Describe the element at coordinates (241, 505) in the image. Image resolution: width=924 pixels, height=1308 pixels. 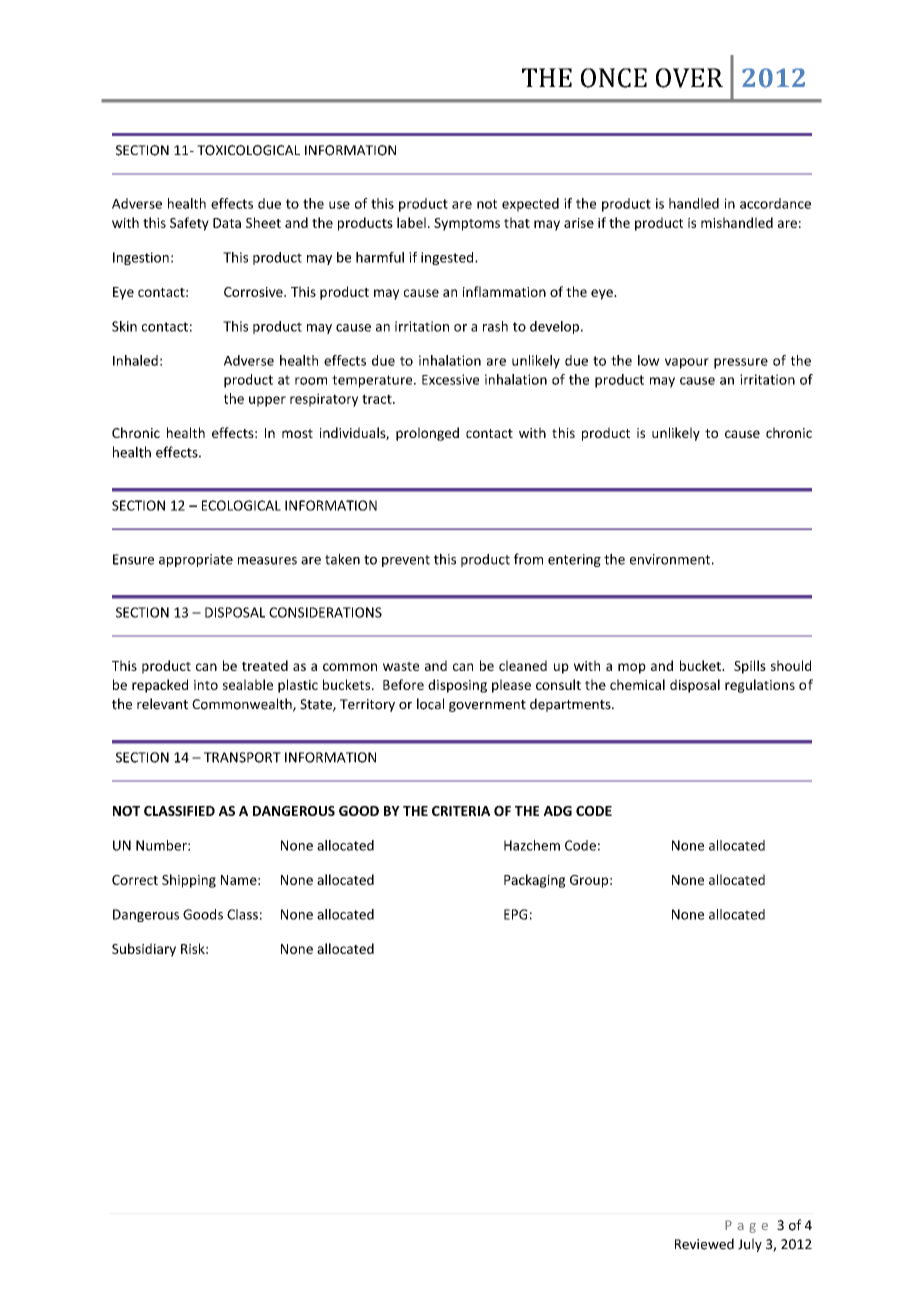
I see `ECOLOGICAL` at that location.
